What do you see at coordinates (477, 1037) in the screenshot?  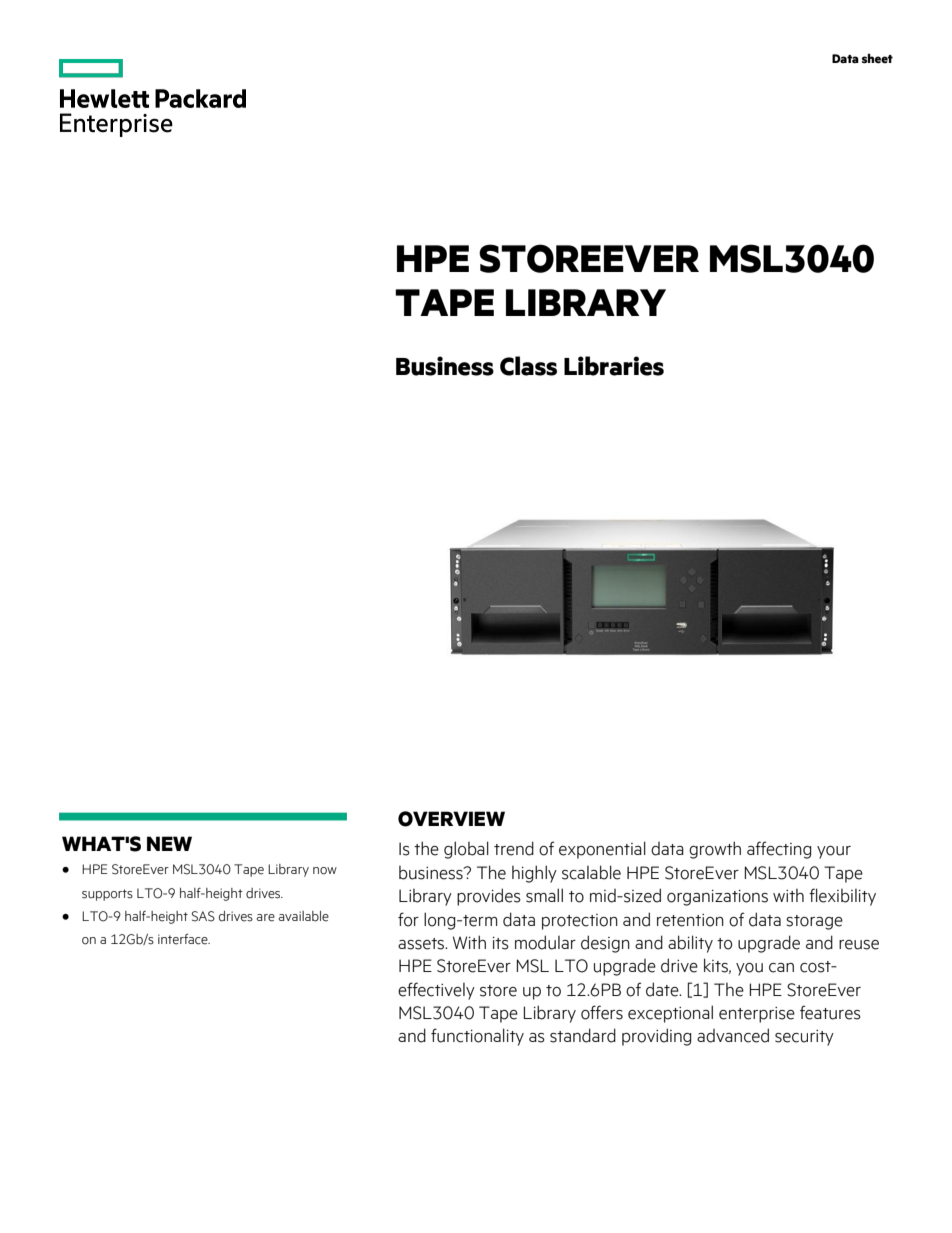 I see `functionality` at bounding box center [477, 1037].
